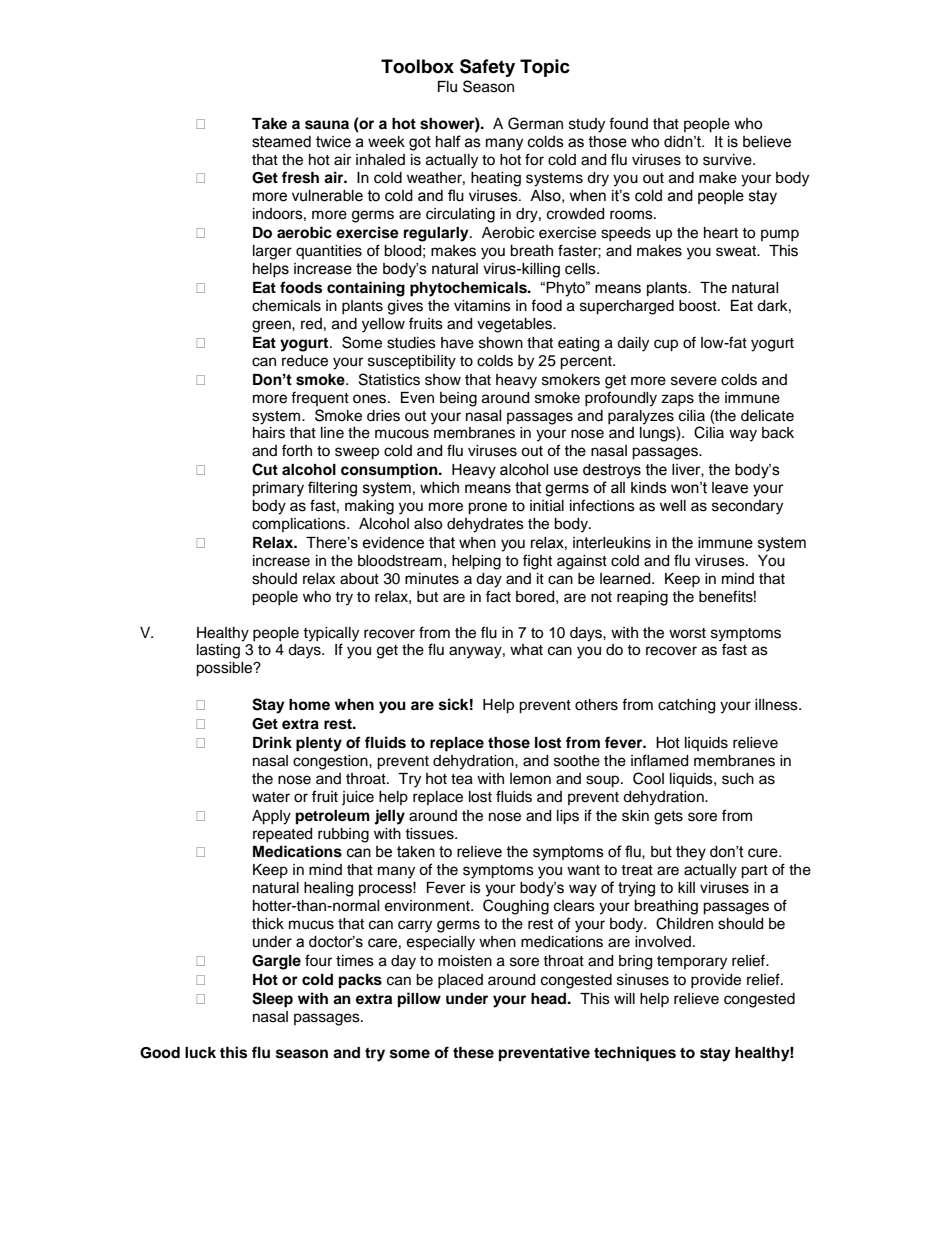 Image resolution: width=952 pixels, height=1233 pixels. I want to click on well, so click(673, 506).
